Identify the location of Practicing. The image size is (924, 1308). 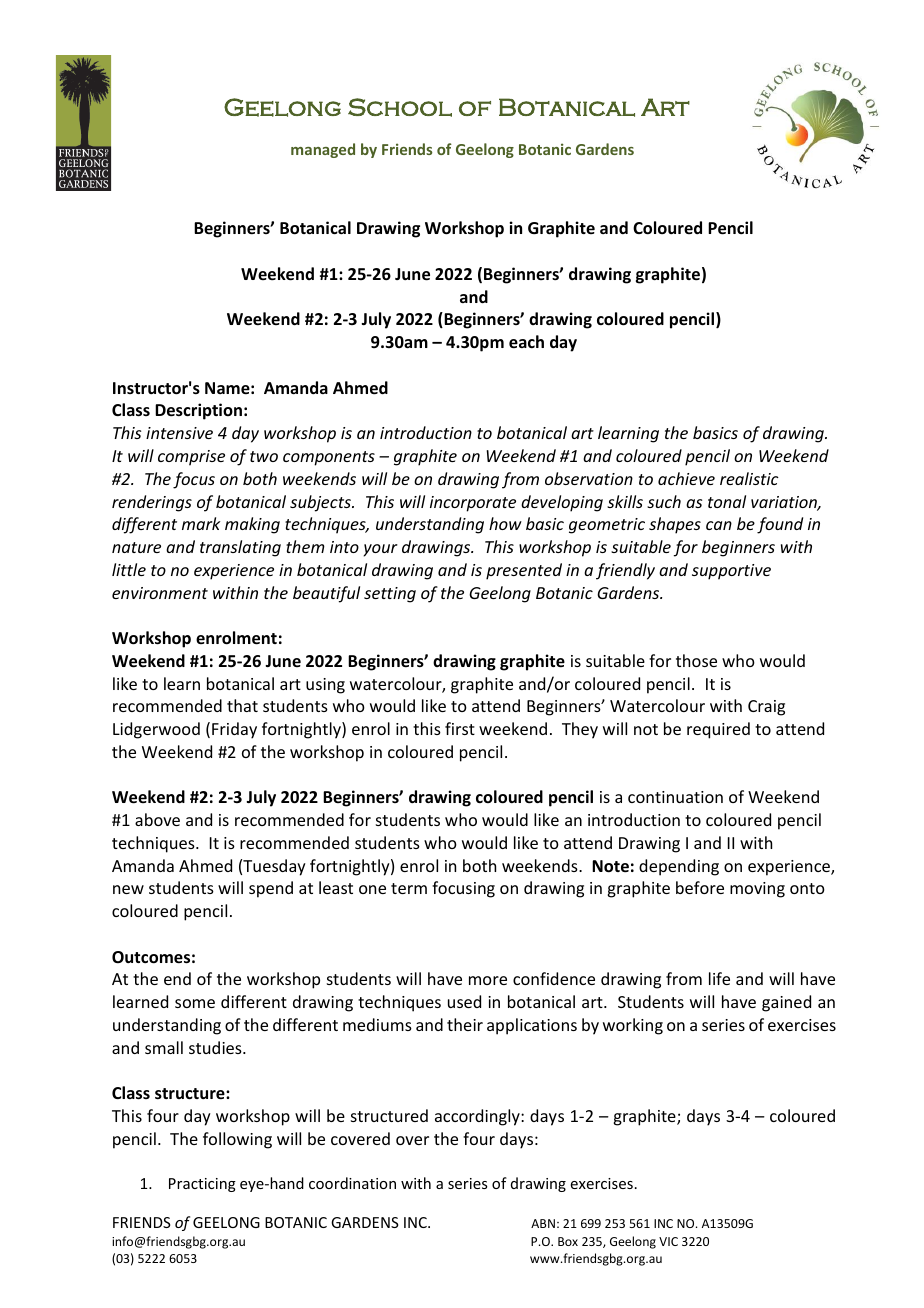
(202, 1185).
